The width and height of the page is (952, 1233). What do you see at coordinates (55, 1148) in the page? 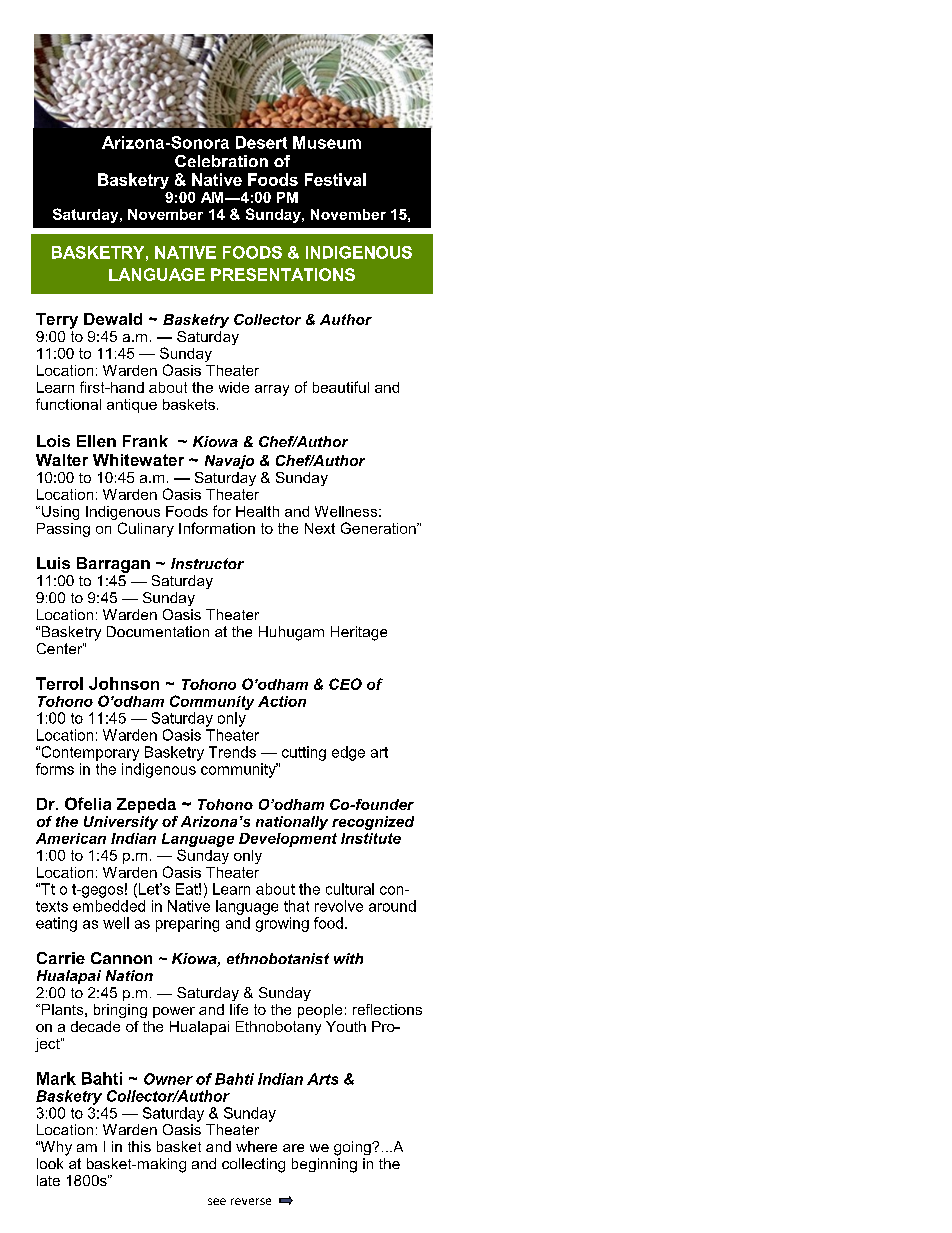
I see `Why` at bounding box center [55, 1148].
